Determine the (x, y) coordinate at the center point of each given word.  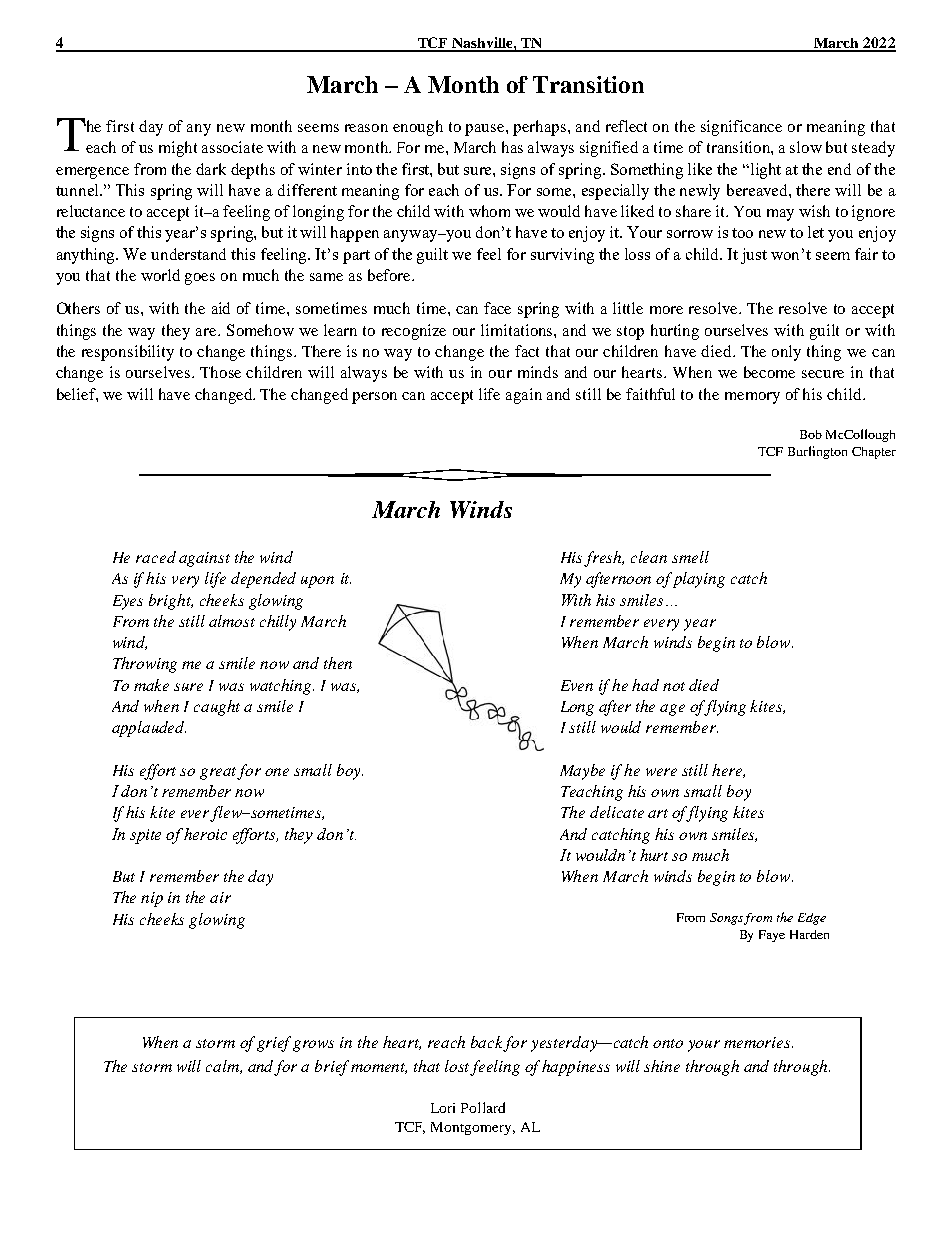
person (374, 398)
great (219, 773)
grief (275, 1044)
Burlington (817, 452)
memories (758, 1042)
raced (156, 557)
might (178, 149)
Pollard (483, 1107)
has (512, 147)
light (766, 171)
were (661, 772)
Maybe (582, 772)
